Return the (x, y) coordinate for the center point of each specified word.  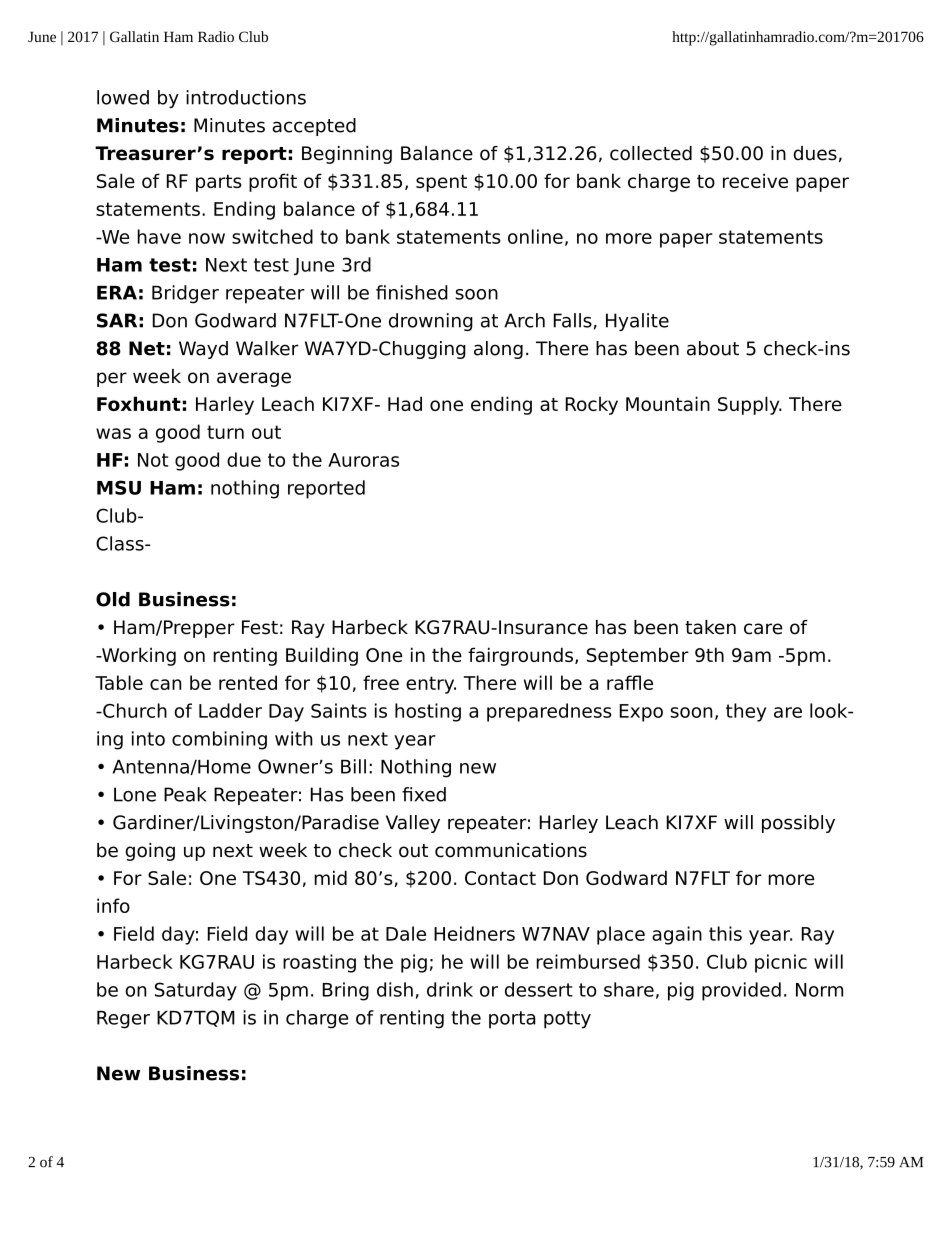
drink (450, 989)
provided (741, 991)
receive (755, 180)
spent (441, 183)
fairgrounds (520, 656)
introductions (246, 97)
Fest (260, 627)
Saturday (196, 991)
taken (710, 627)
